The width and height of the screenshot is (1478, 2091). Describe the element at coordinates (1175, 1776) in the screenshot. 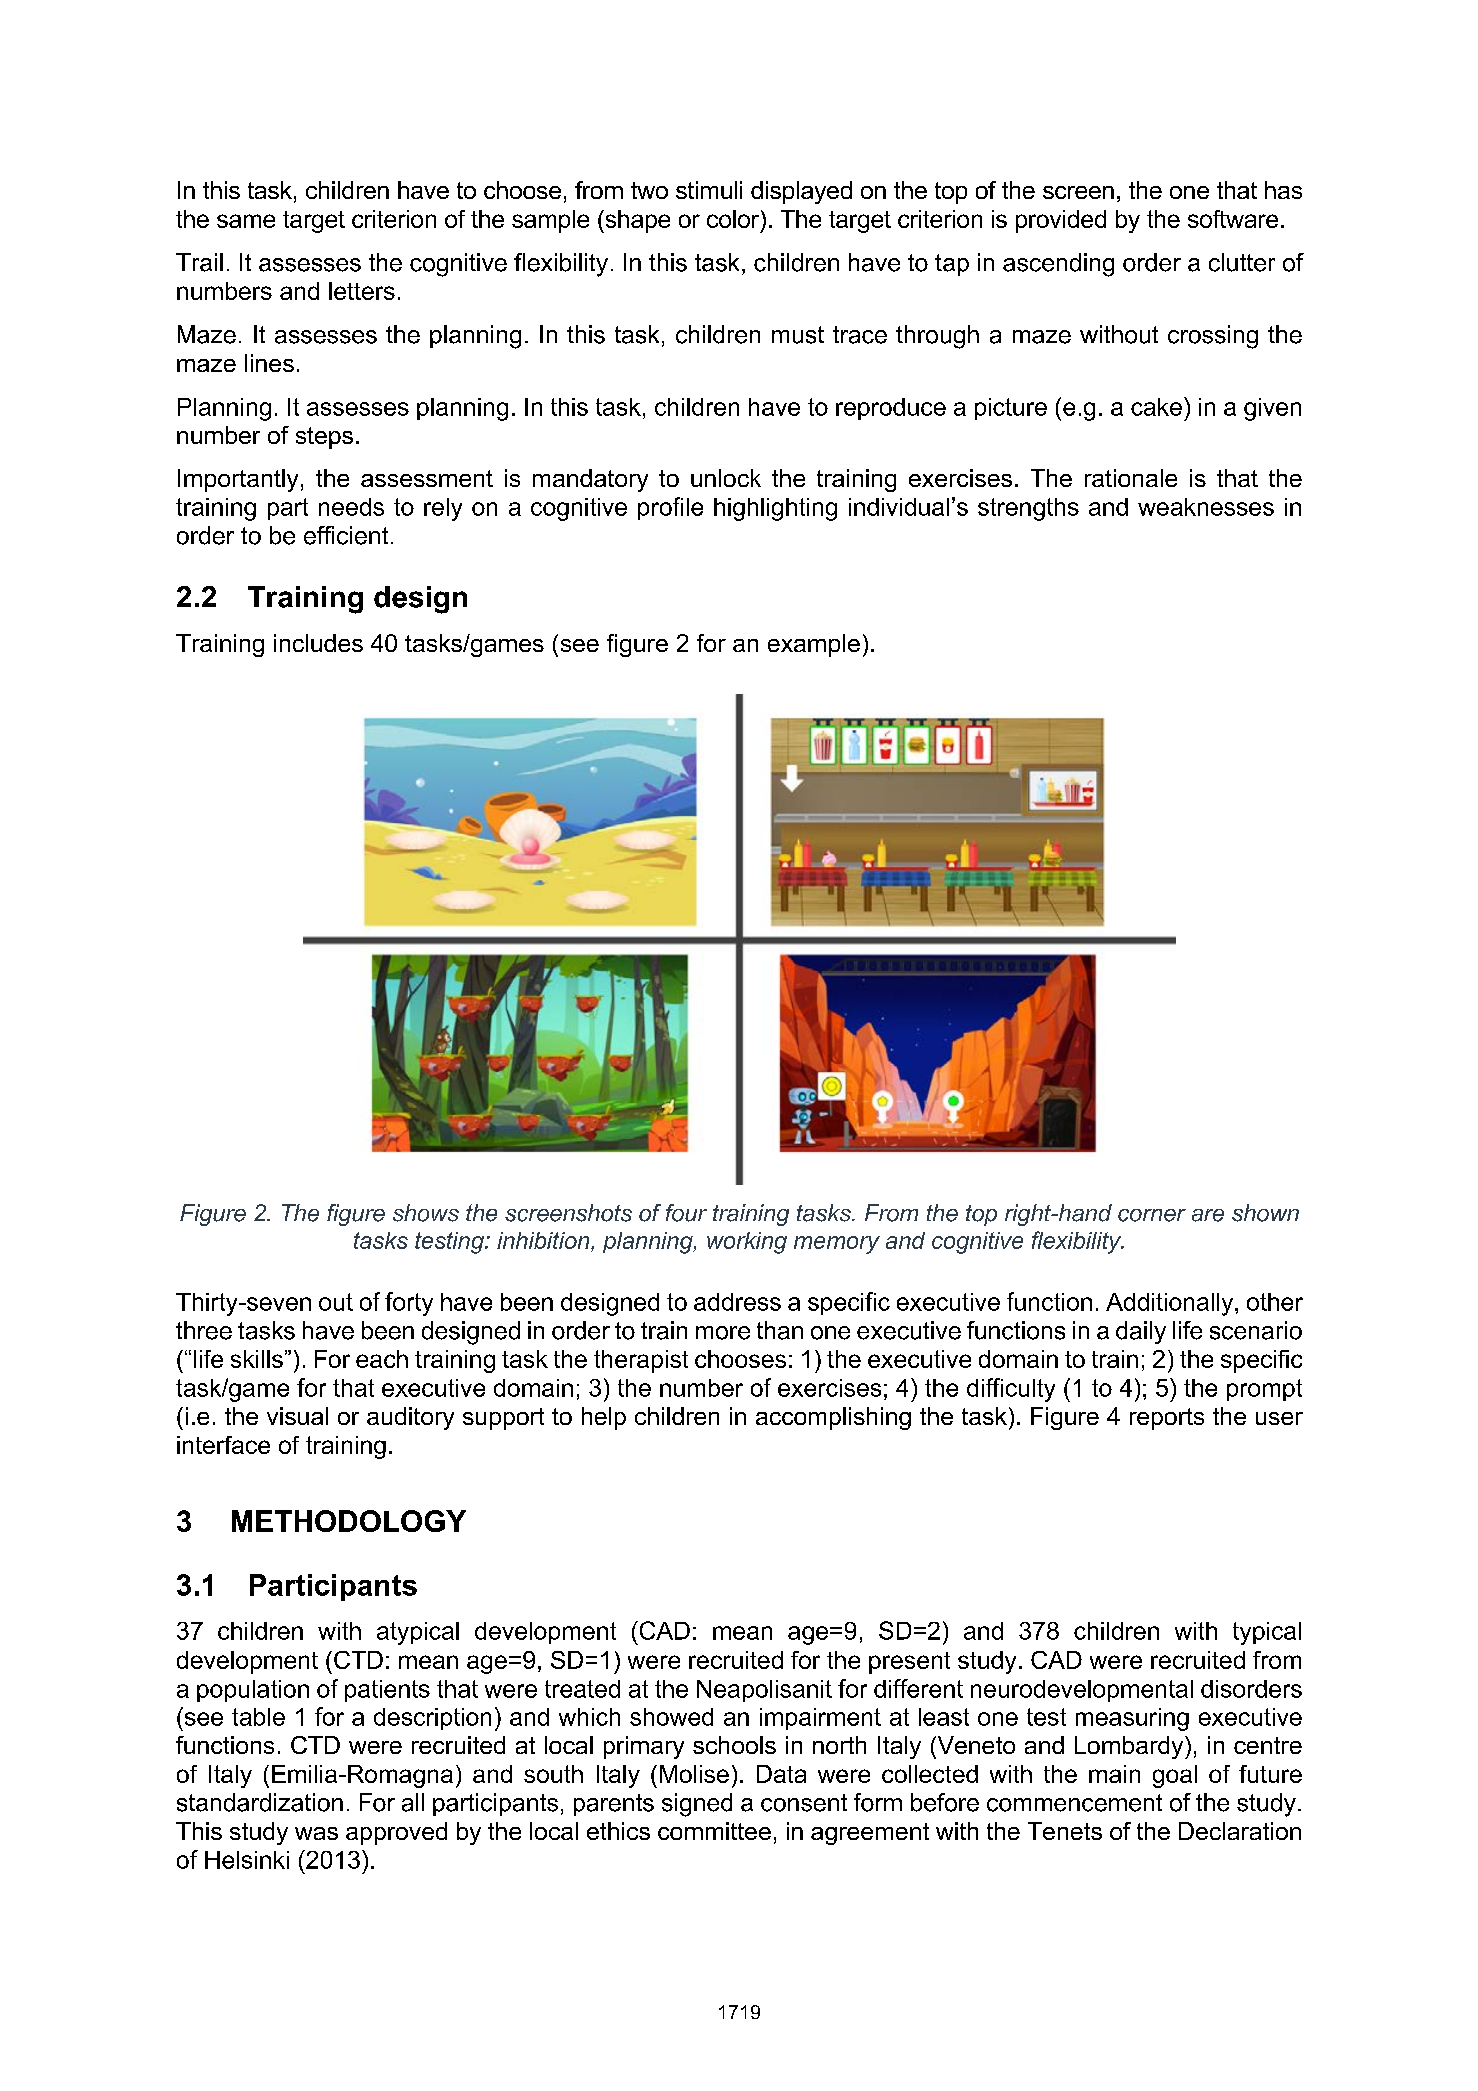

I see `goal` at that location.
